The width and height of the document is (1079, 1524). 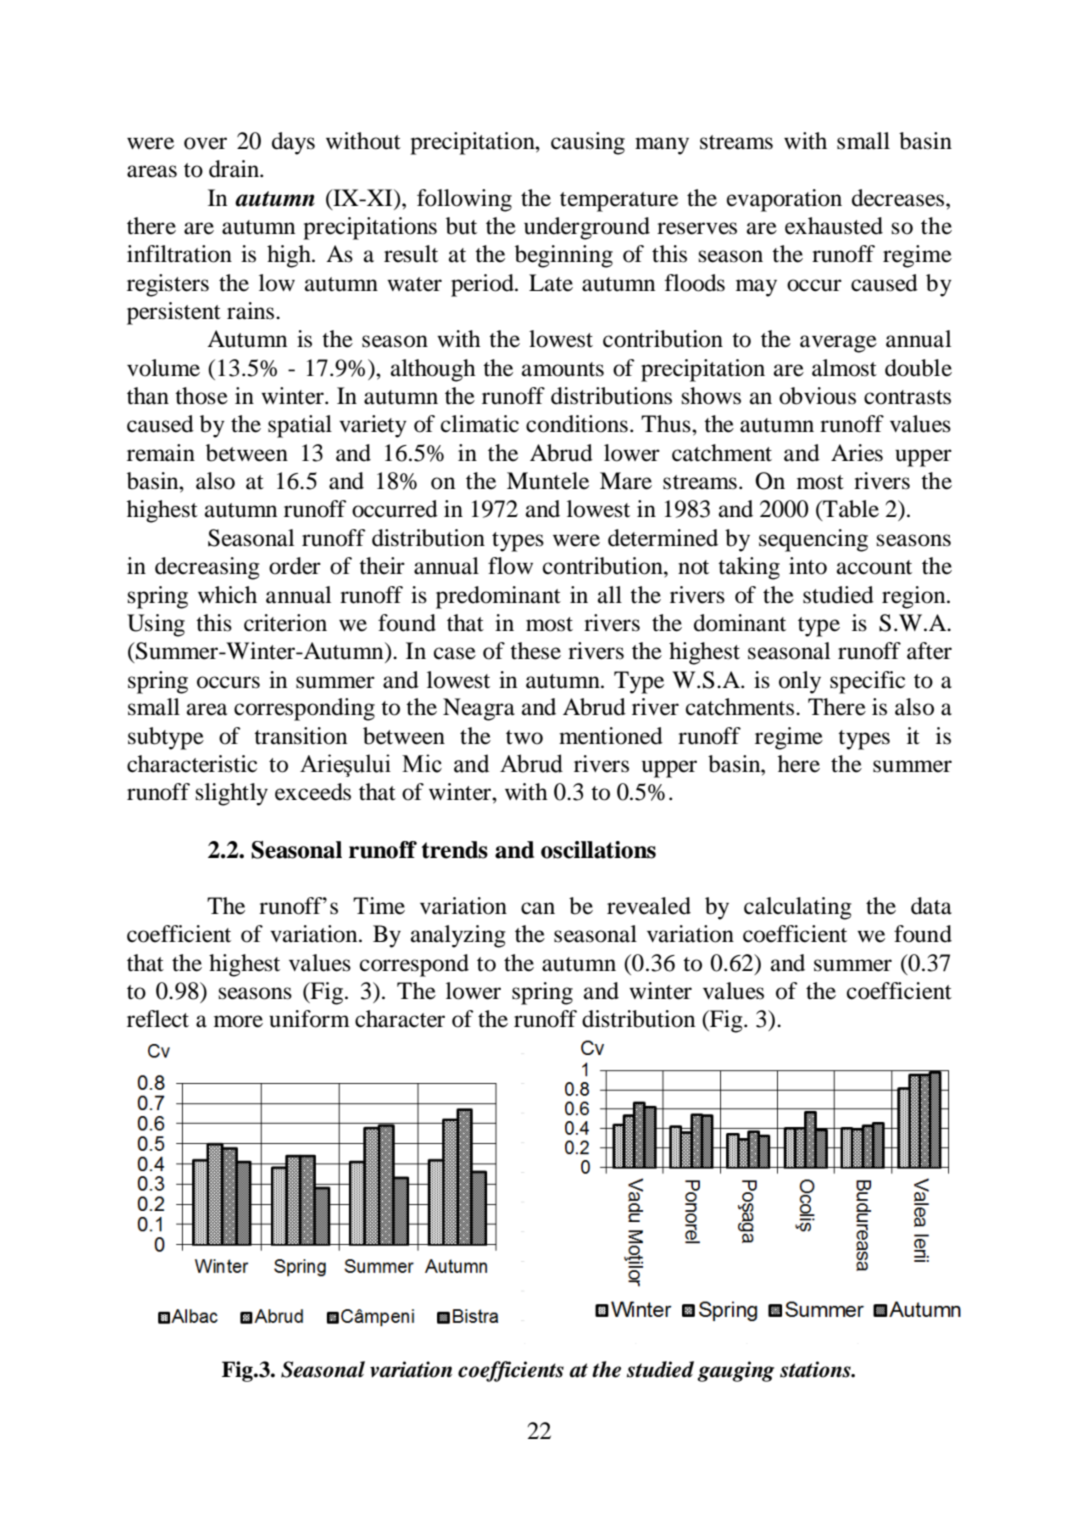 I want to click on calculating, so click(x=798, y=908).
